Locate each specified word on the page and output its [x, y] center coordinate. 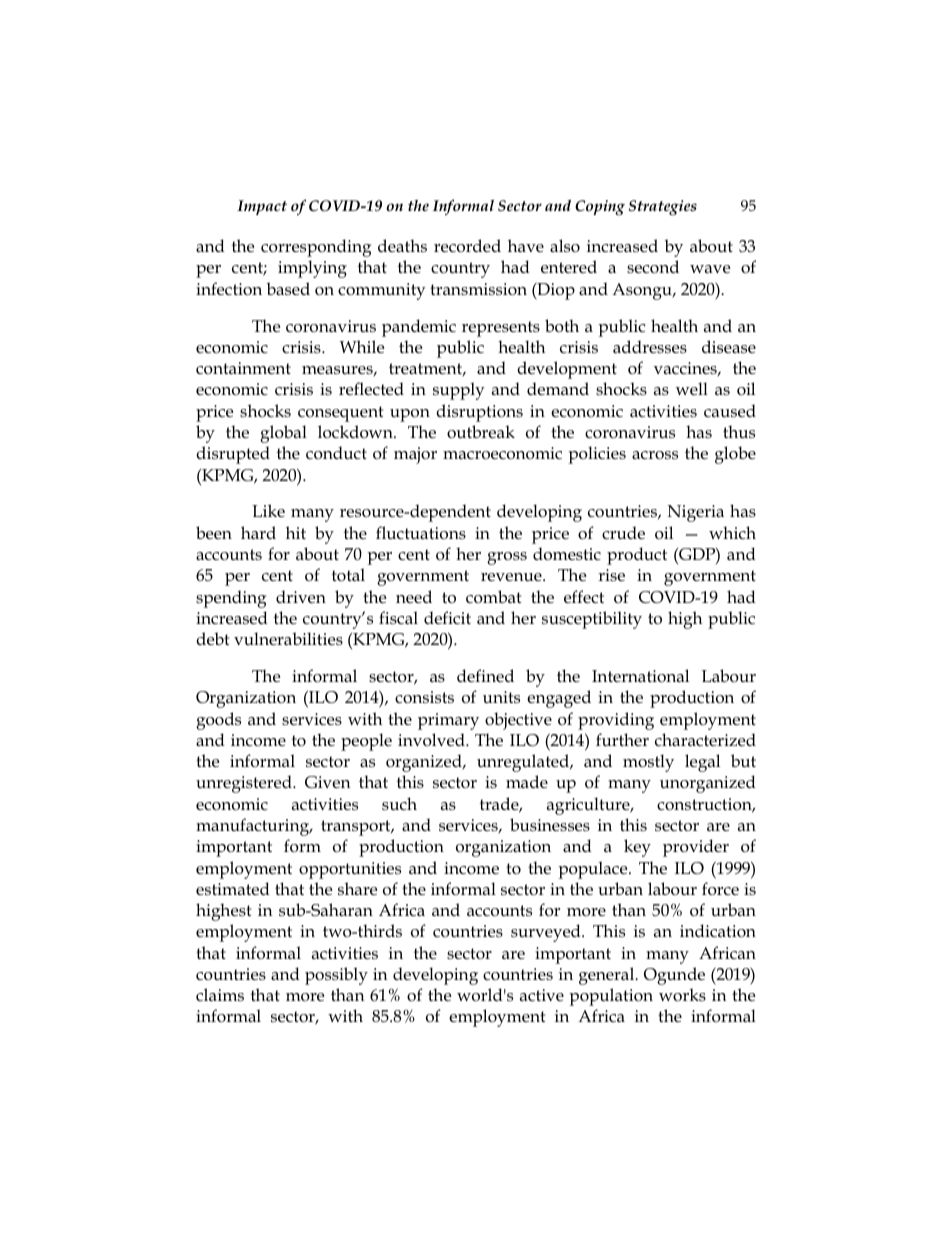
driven [301, 597]
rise [611, 575]
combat [493, 596]
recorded [467, 246]
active [542, 995]
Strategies [663, 208]
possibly [336, 976]
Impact [262, 207]
